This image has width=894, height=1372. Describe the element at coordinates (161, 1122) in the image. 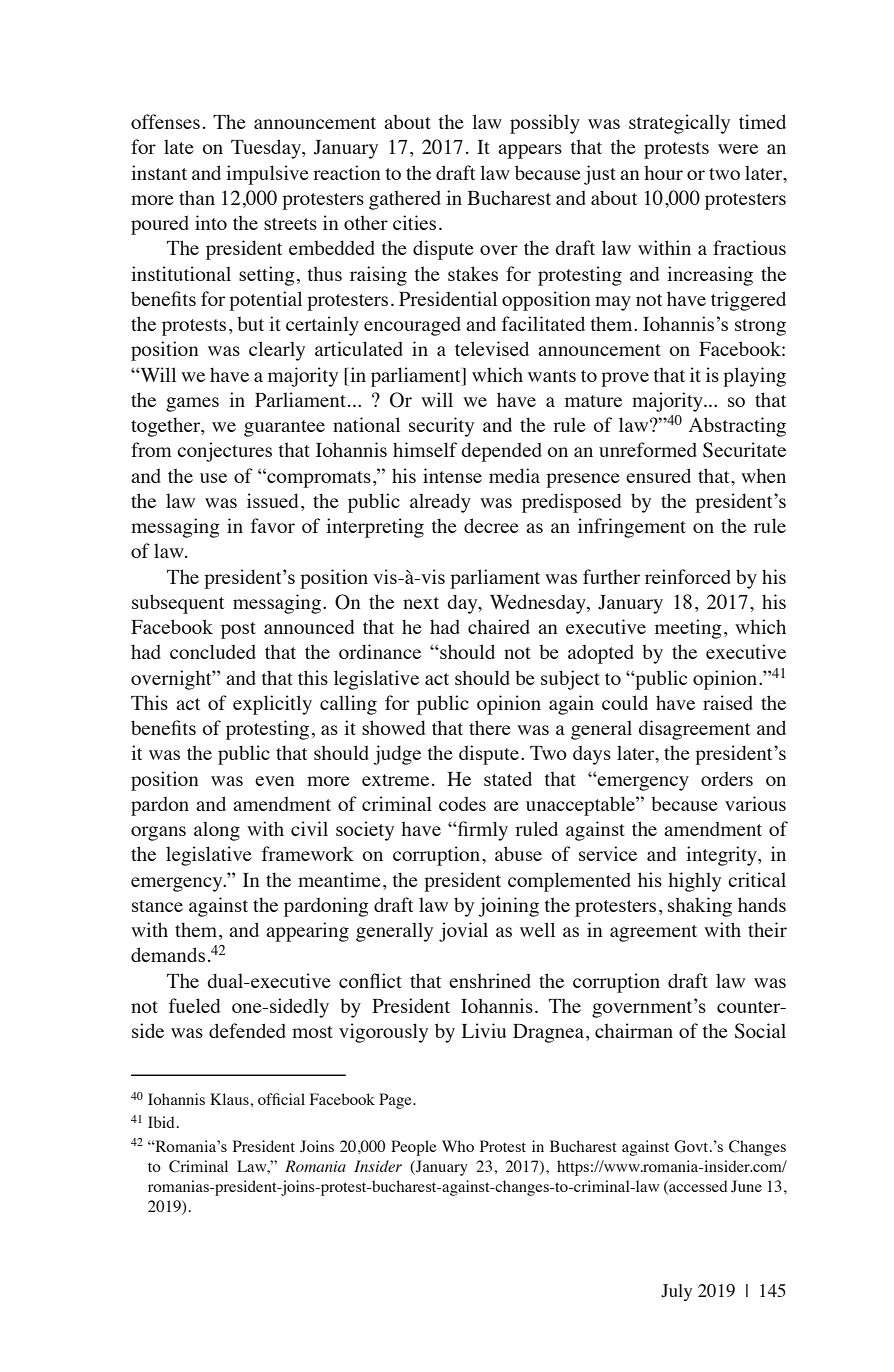

I see `Ibid` at that location.
